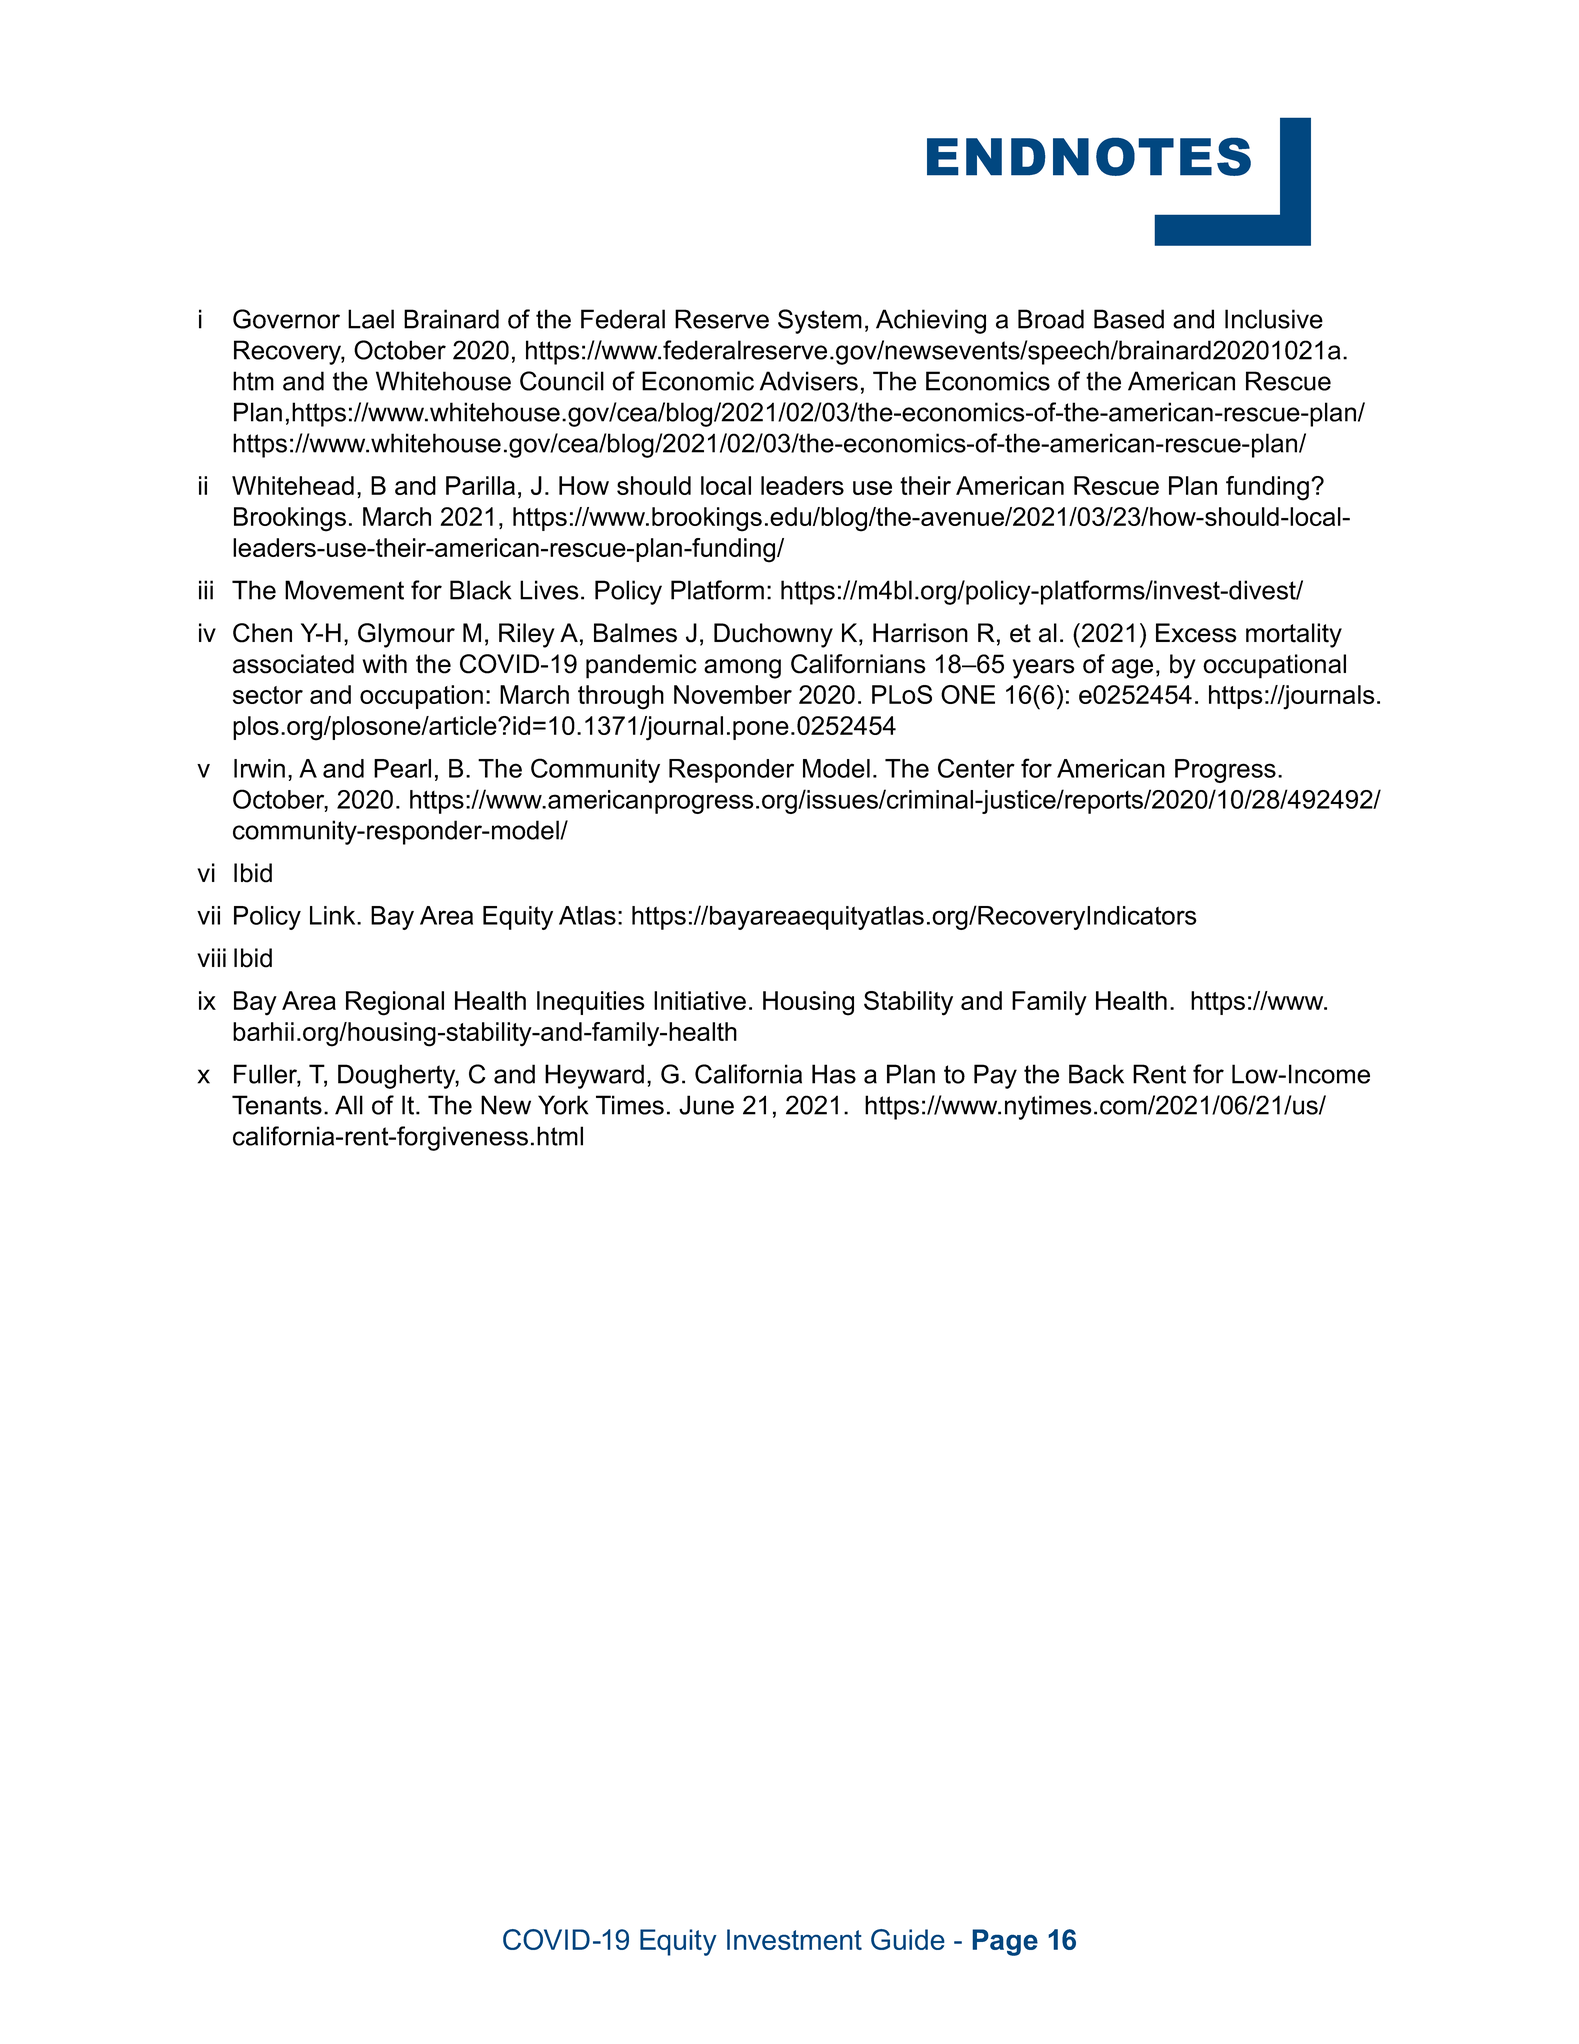 The width and height of the screenshot is (1579, 2044). Describe the element at coordinates (1096, 1074) in the screenshot. I see `Back` at that location.
